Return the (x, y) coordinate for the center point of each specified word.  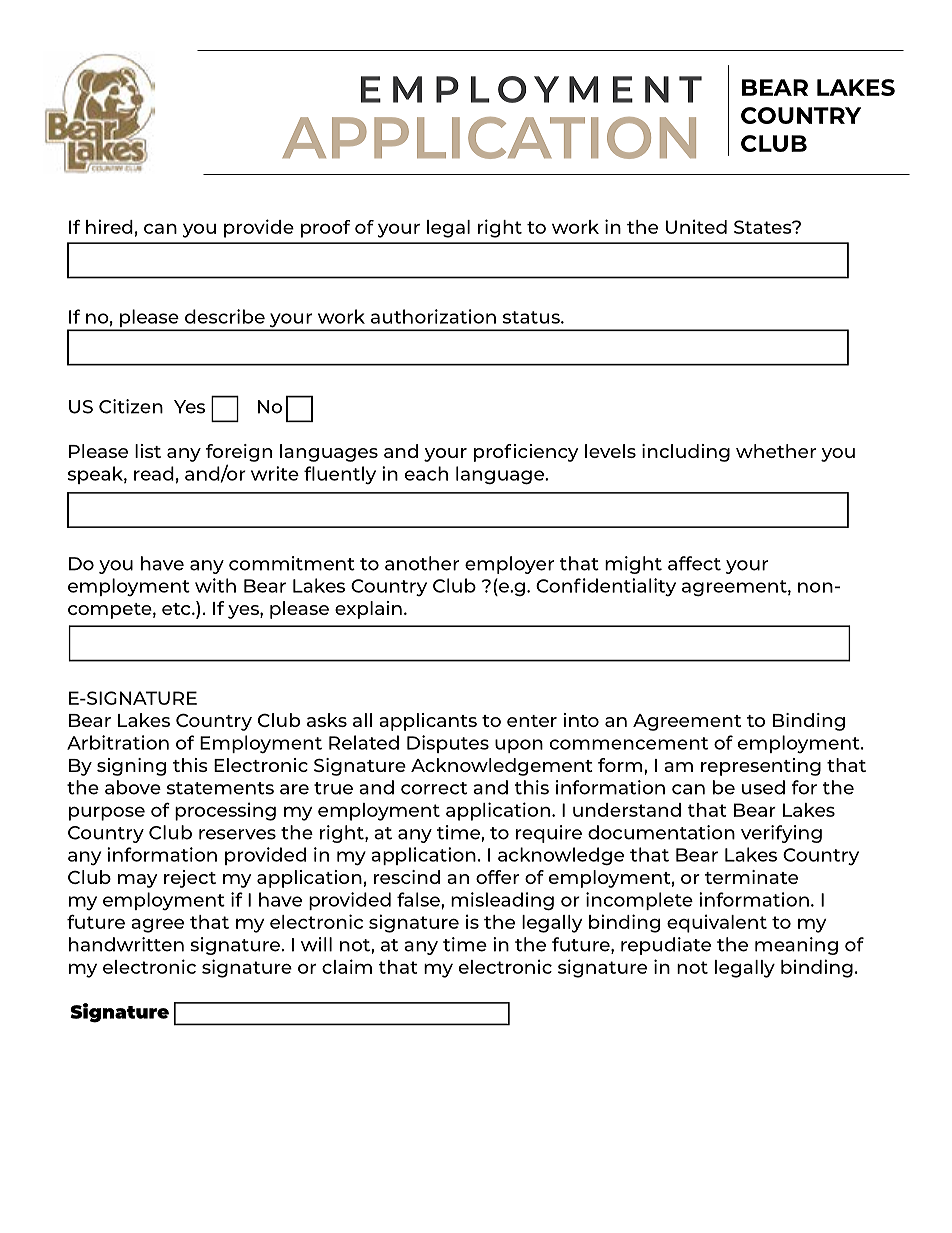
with (215, 585)
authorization (433, 316)
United (696, 226)
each (426, 473)
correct (434, 788)
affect (694, 563)
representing (761, 767)
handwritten (126, 944)
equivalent (717, 923)
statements (220, 788)
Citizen (131, 406)
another (422, 563)
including (686, 453)
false (419, 899)
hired (109, 226)
